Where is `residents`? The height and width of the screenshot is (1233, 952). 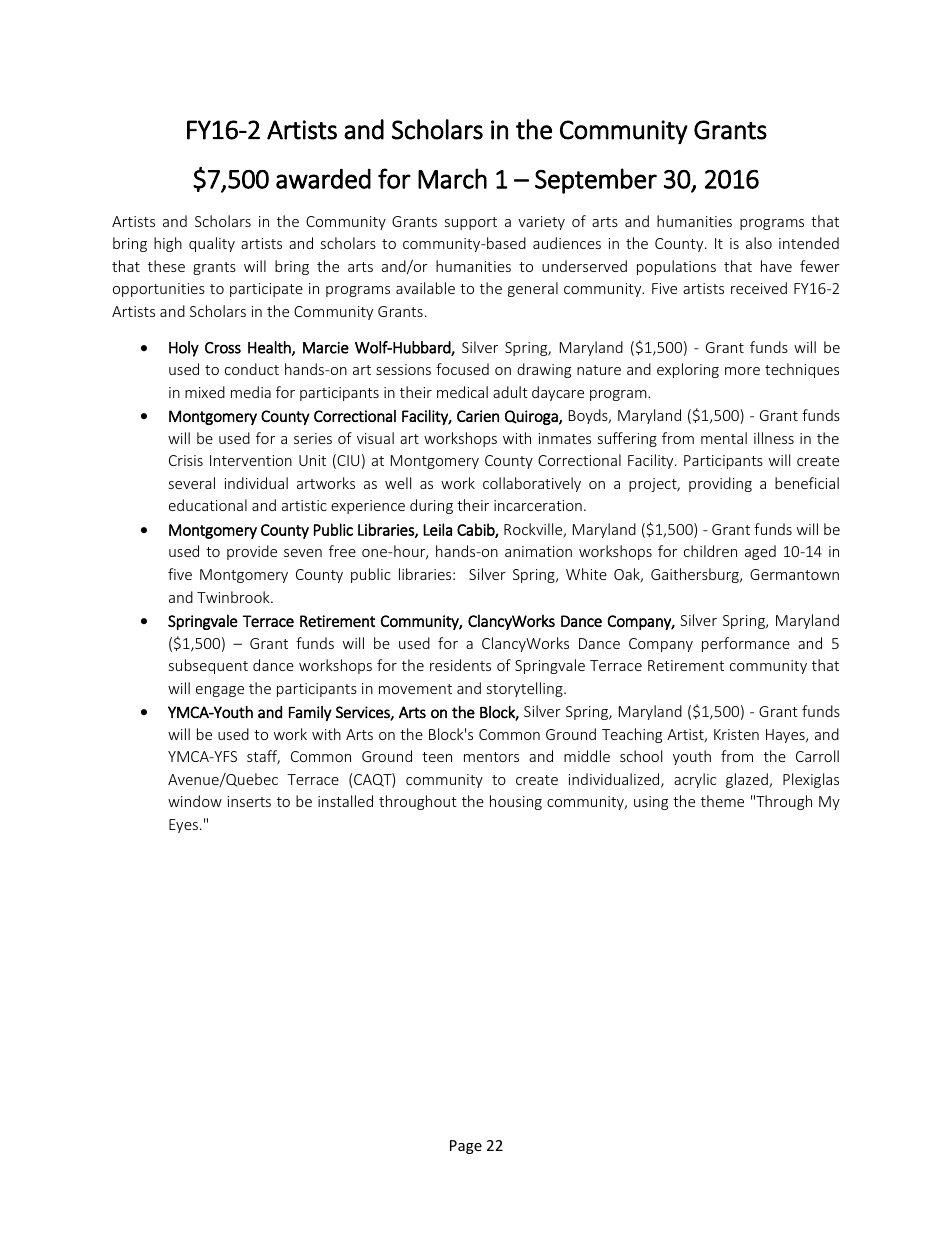 residents is located at coordinates (460, 665).
